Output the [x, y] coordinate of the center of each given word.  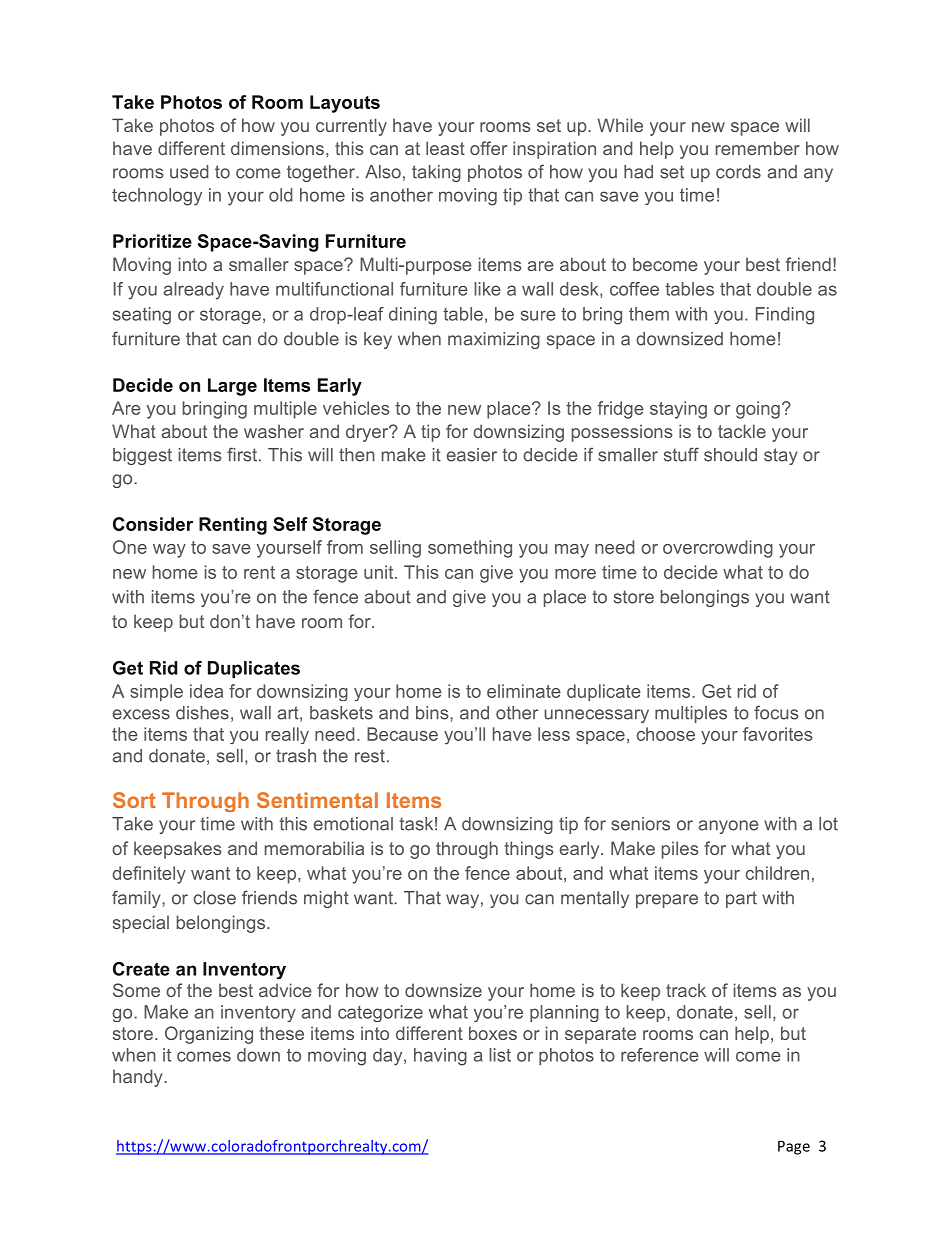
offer [488, 148]
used [189, 172]
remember [758, 148]
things [529, 850]
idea [206, 691]
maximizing [494, 340]
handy [139, 1078]
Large [232, 387]
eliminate [524, 691]
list [500, 1055]
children [777, 873]
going [758, 410]
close [215, 898]
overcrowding [718, 549]
